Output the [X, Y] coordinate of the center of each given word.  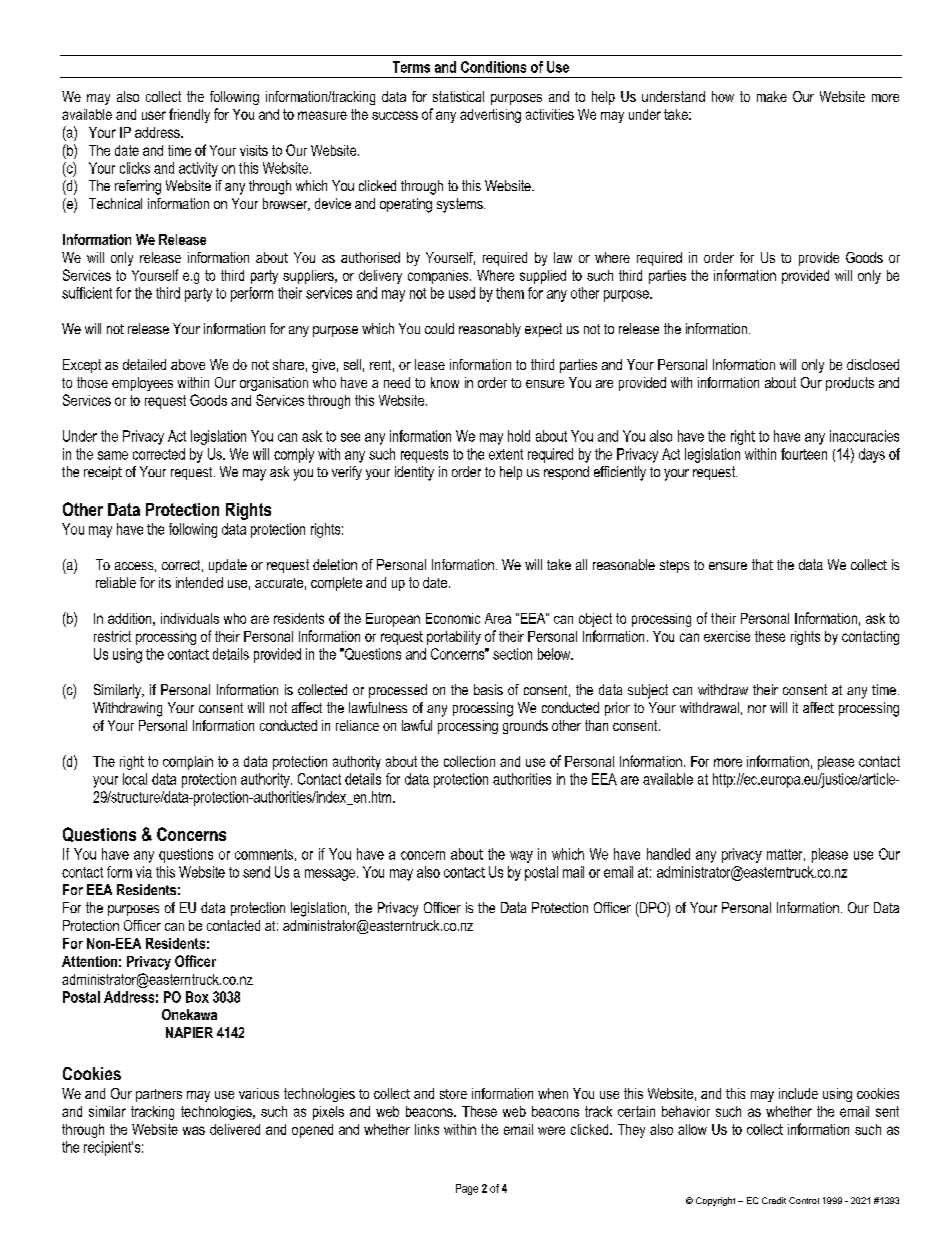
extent [506, 454]
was [194, 1130]
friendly [189, 115]
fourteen [804, 454]
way [521, 857]
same [113, 455]
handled [668, 854]
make [772, 96]
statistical [458, 96]
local [135, 779]
